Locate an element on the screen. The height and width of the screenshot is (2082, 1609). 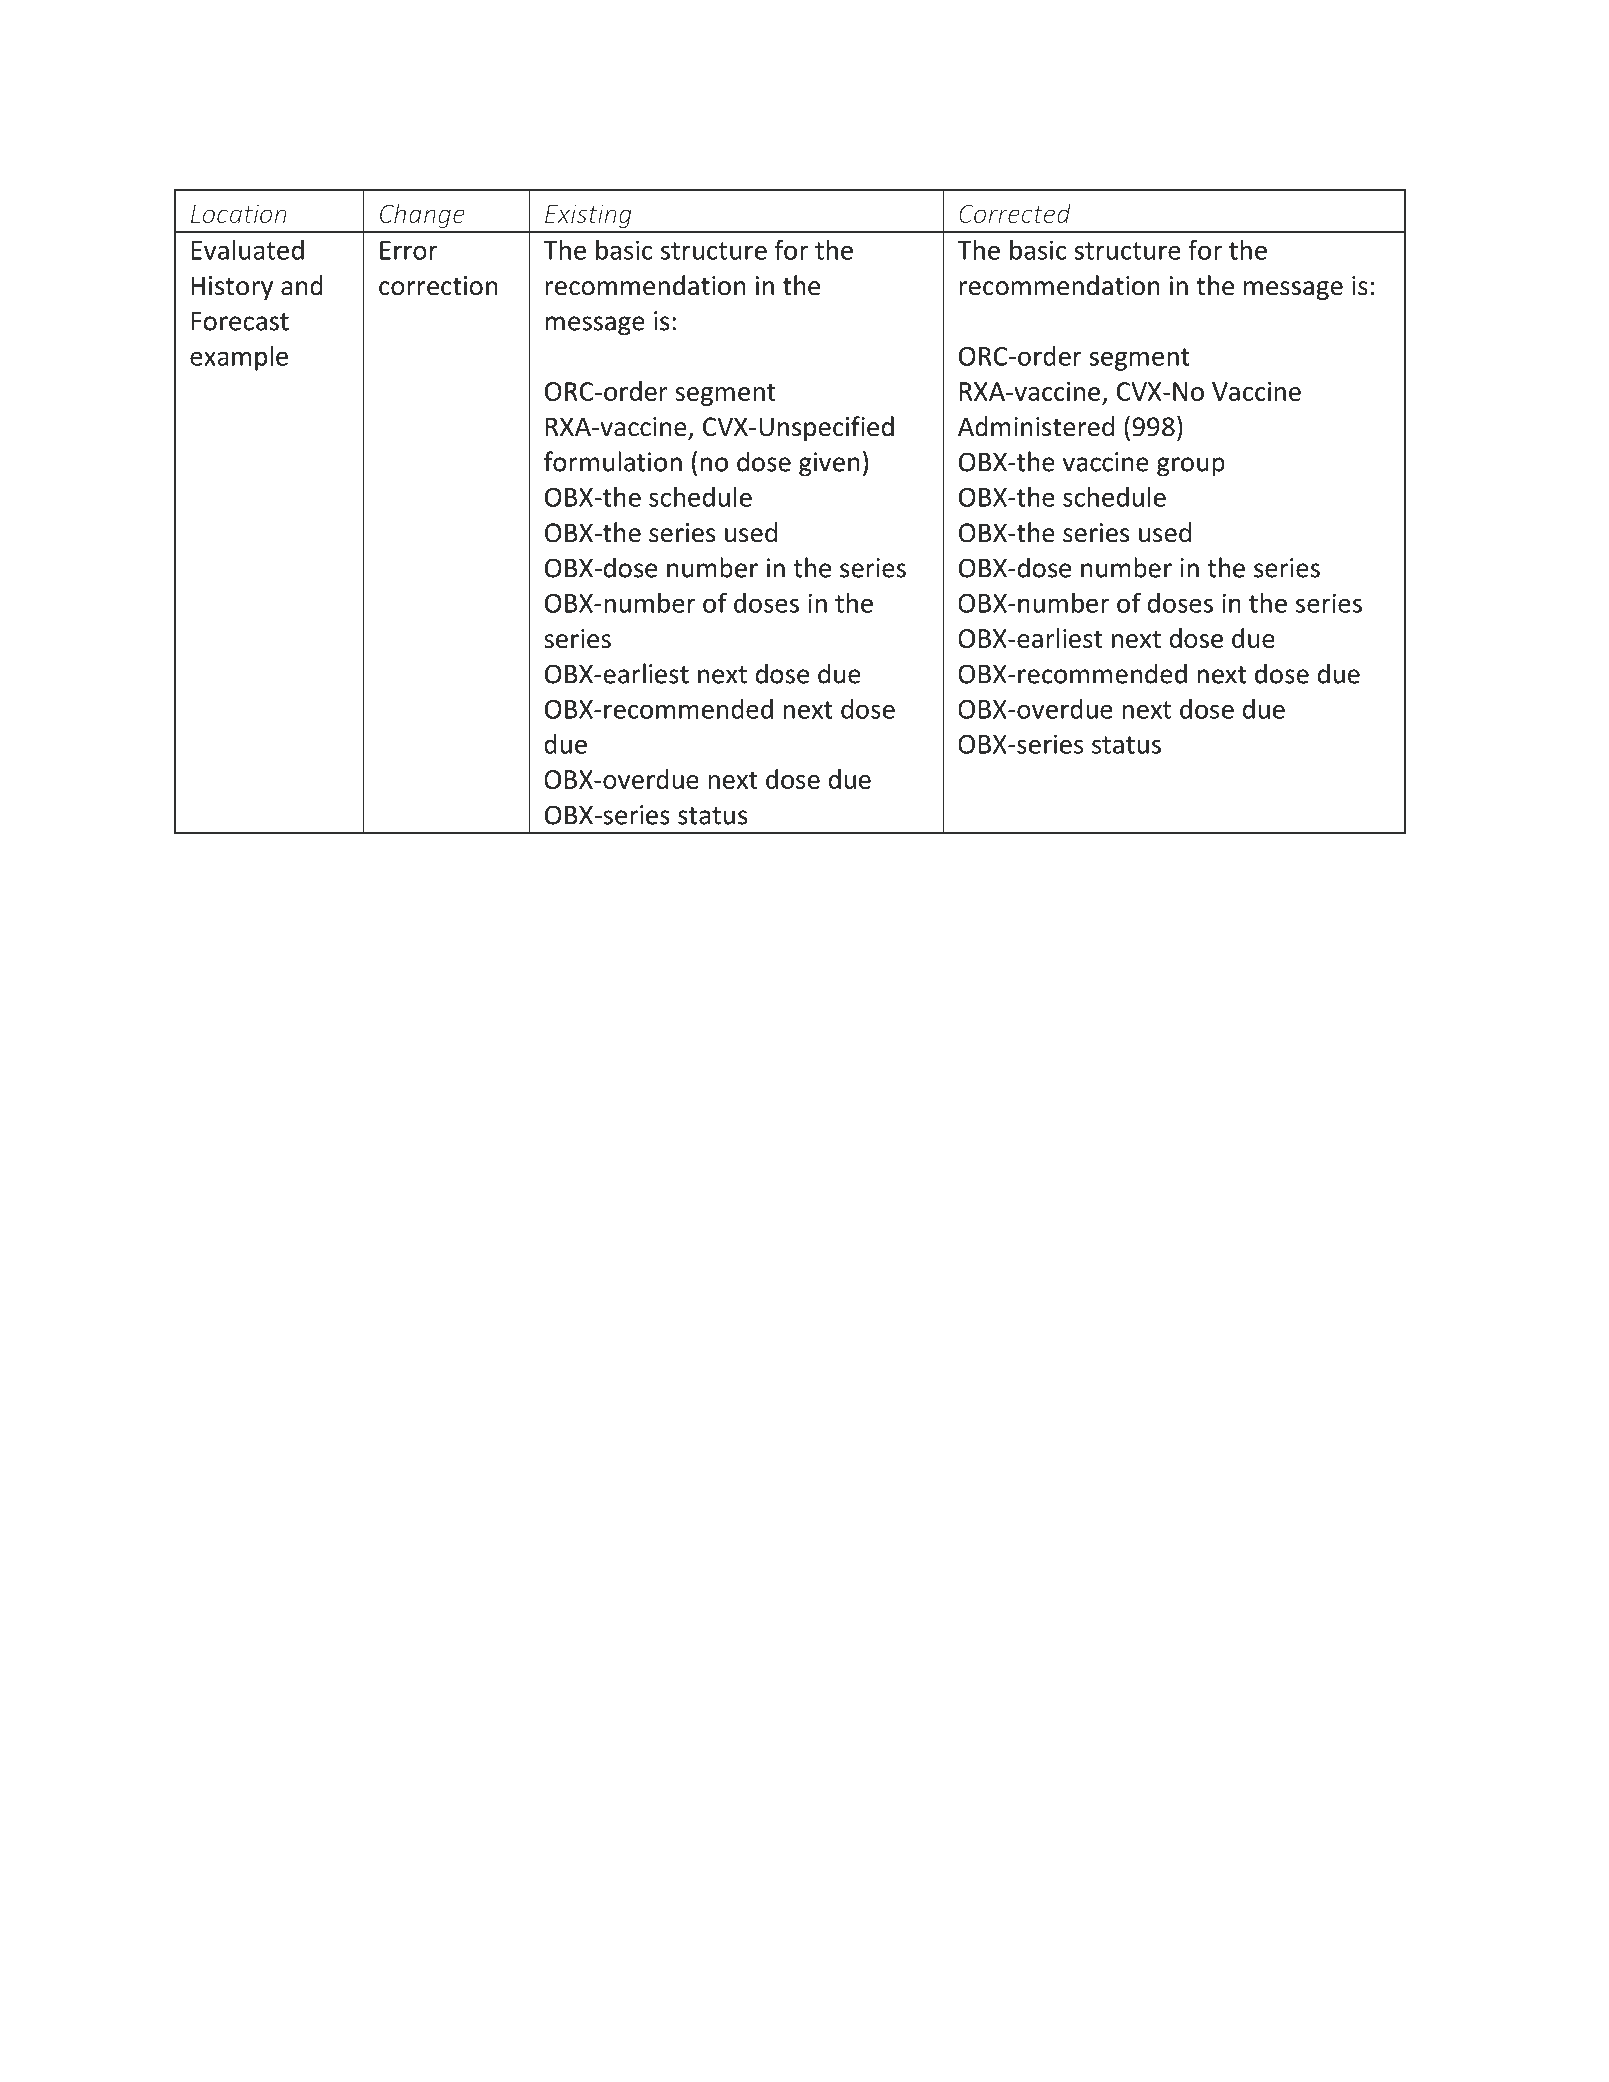
and is located at coordinates (302, 285).
